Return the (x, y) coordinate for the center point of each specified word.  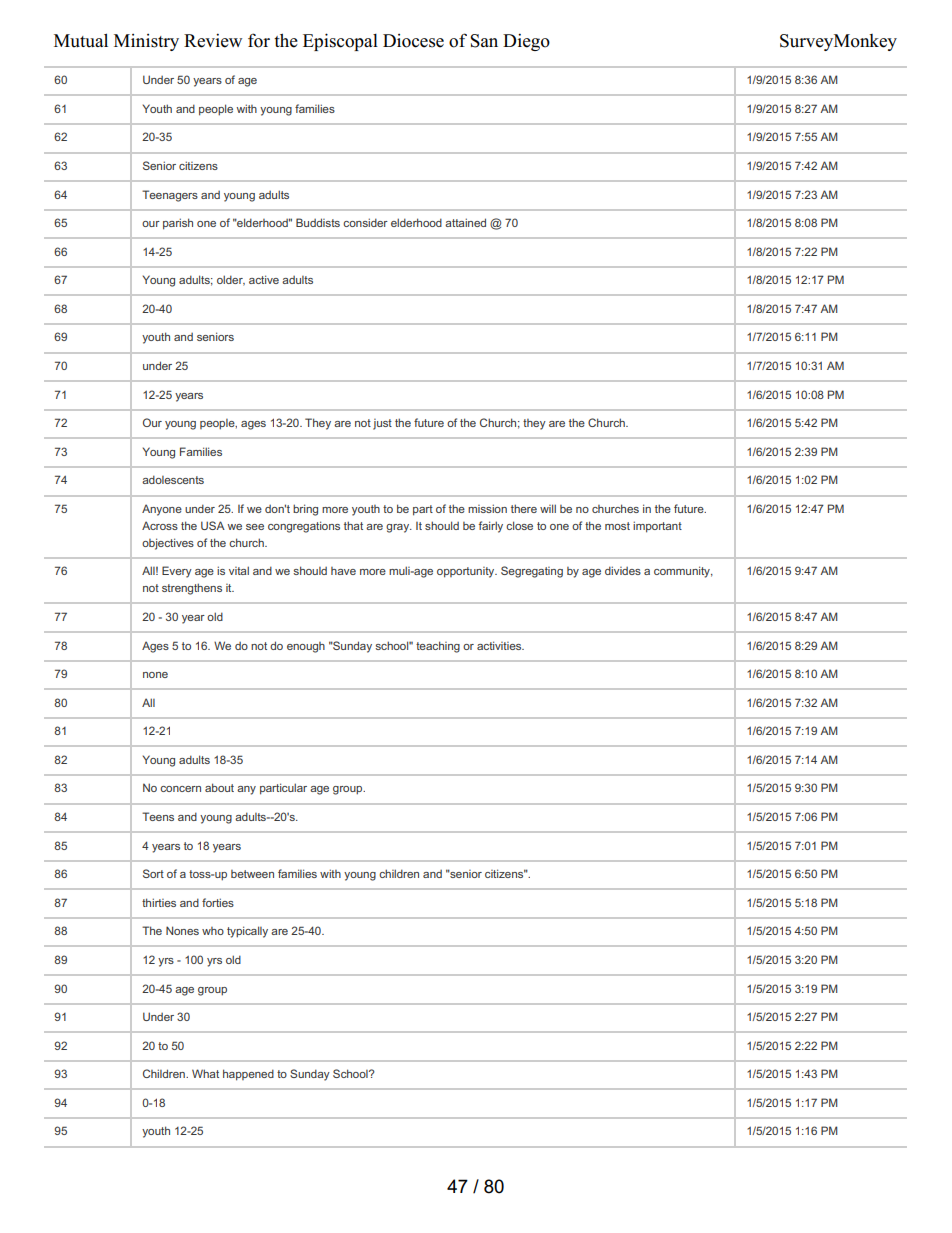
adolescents (173, 479)
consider (365, 222)
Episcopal (340, 42)
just (382, 424)
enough (306, 647)
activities (500, 645)
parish (178, 224)
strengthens (192, 589)
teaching (438, 647)
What (205, 1073)
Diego (526, 42)
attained (465, 222)
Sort (153, 873)
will (548, 508)
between (252, 874)
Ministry (146, 42)
